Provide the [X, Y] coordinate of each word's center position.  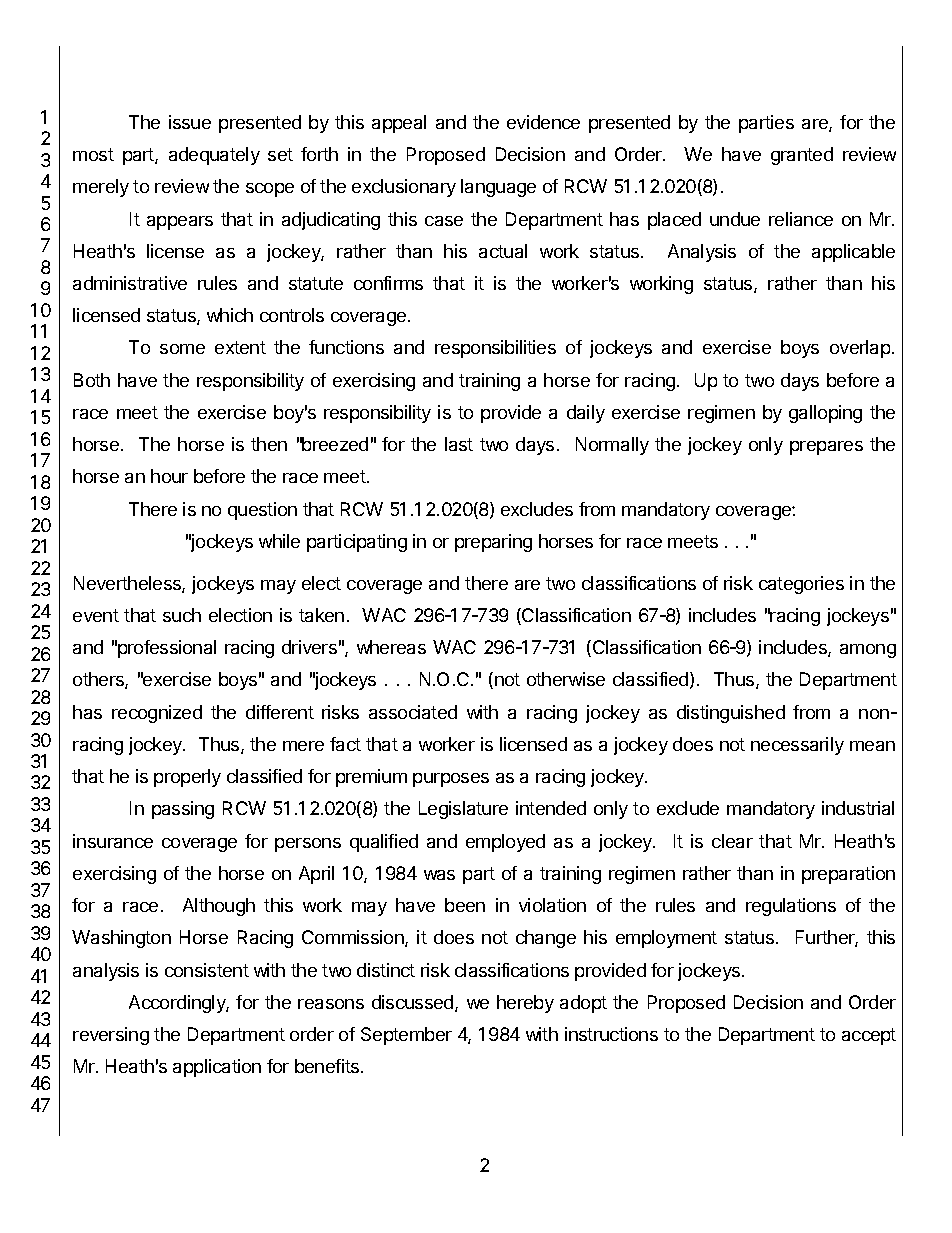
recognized [157, 714]
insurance [113, 841]
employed [505, 843]
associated [413, 712]
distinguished [731, 714]
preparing [493, 543]
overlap [861, 349]
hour [169, 476]
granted [802, 156]
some [182, 349]
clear [732, 841]
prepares [826, 448]
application [217, 1068]
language [498, 188]
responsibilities [495, 349]
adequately [214, 156]
